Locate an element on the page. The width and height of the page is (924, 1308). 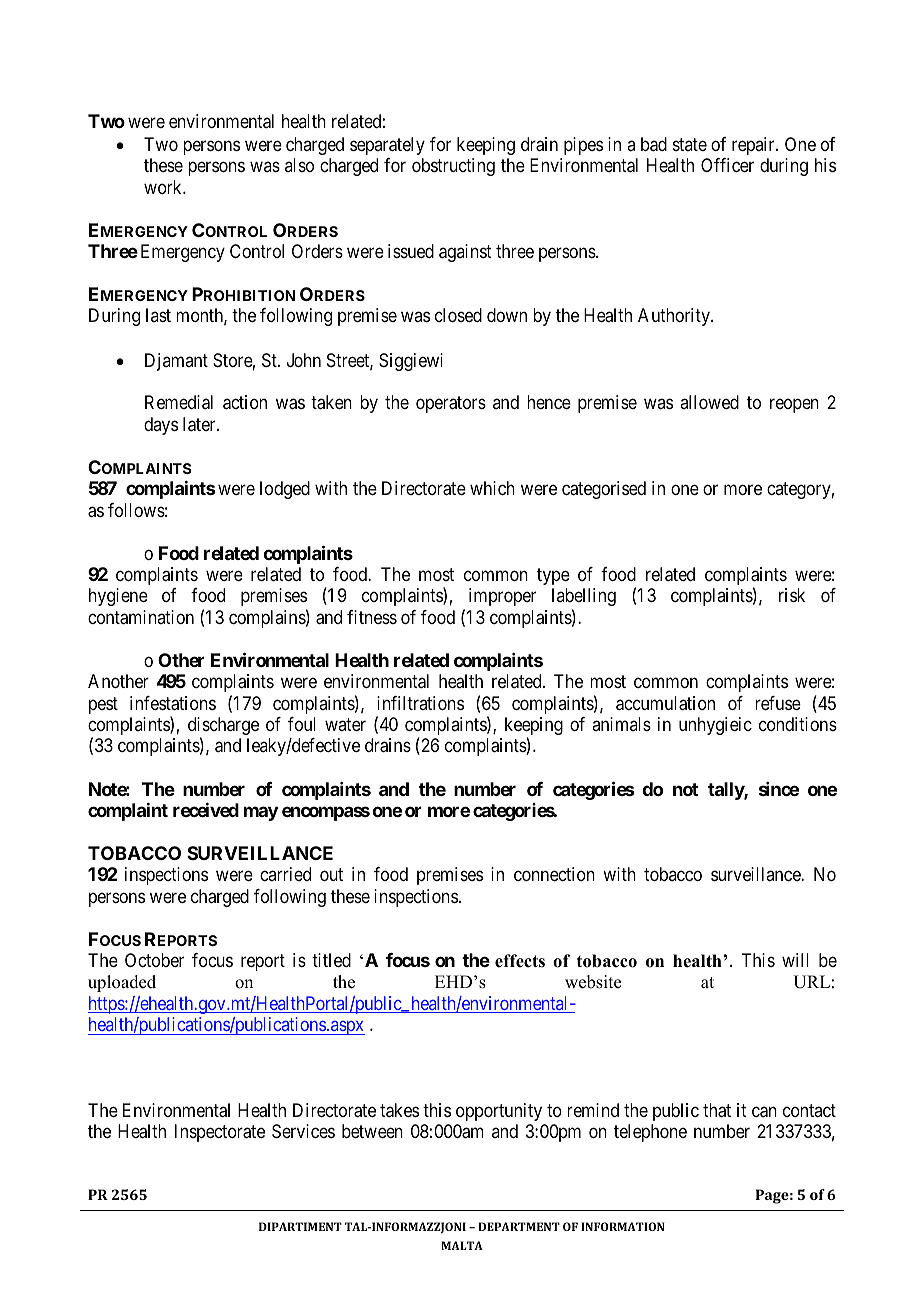
also is located at coordinates (299, 165).
